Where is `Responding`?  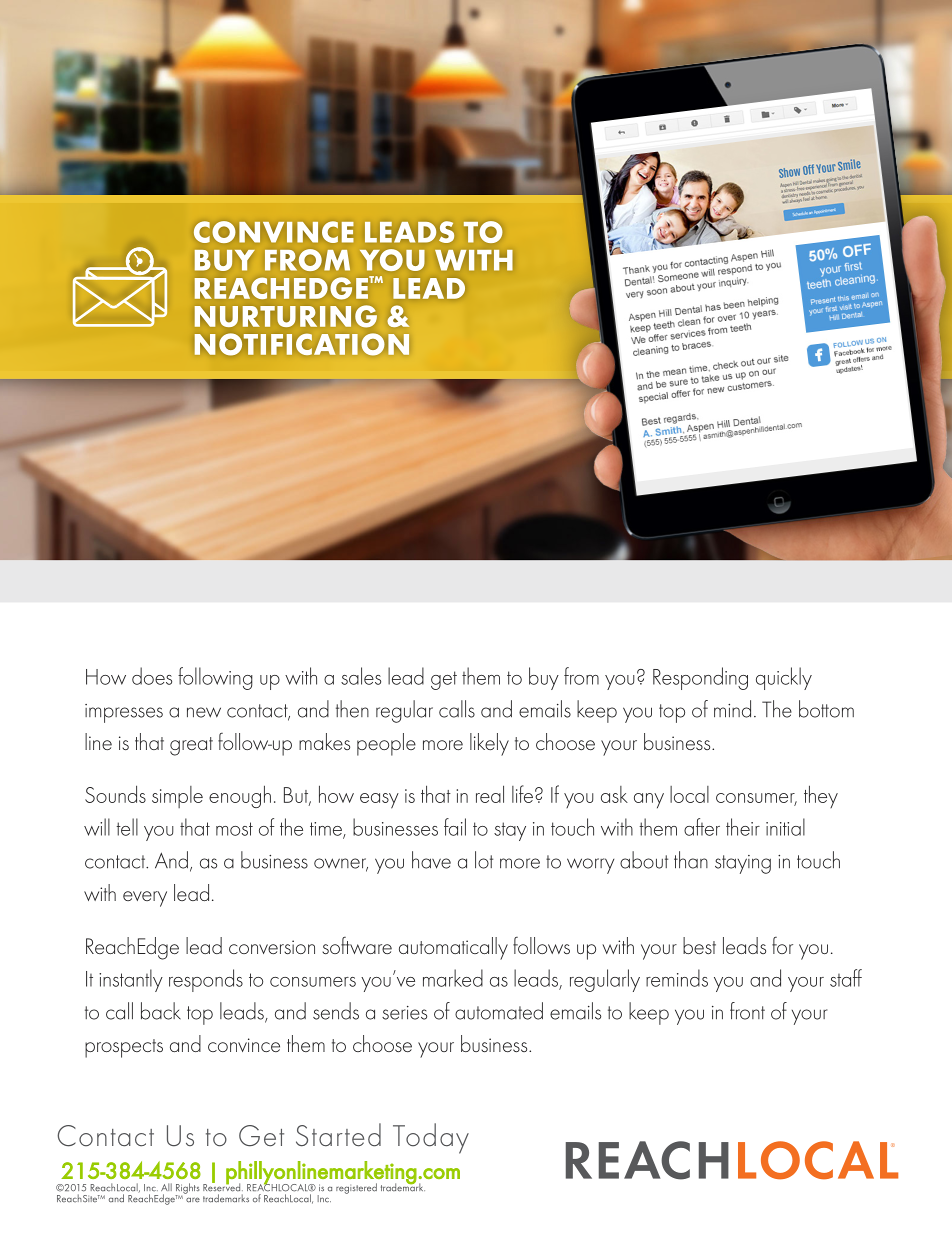 Responding is located at coordinates (700, 678).
